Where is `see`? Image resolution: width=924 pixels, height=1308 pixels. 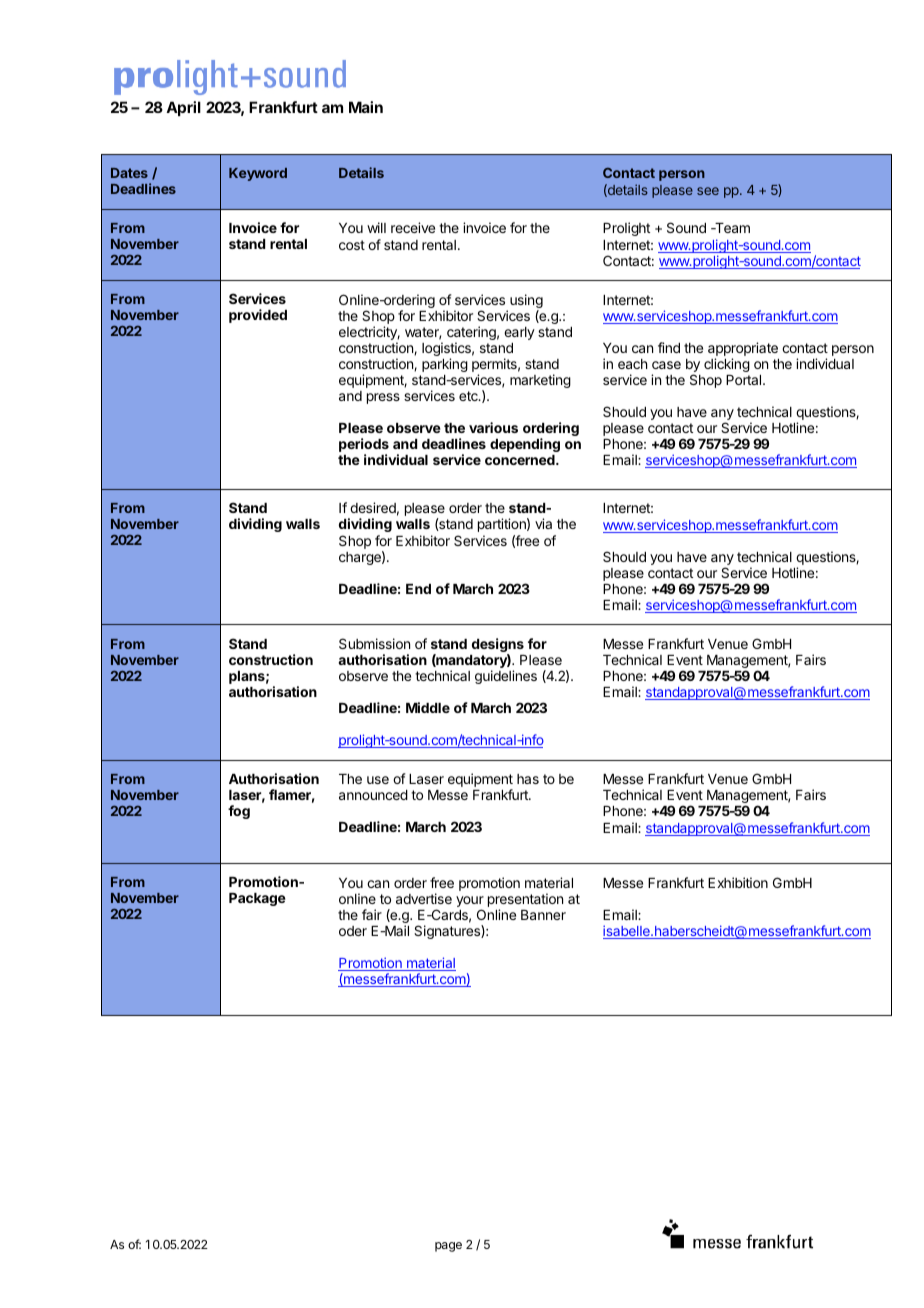 see is located at coordinates (708, 191).
